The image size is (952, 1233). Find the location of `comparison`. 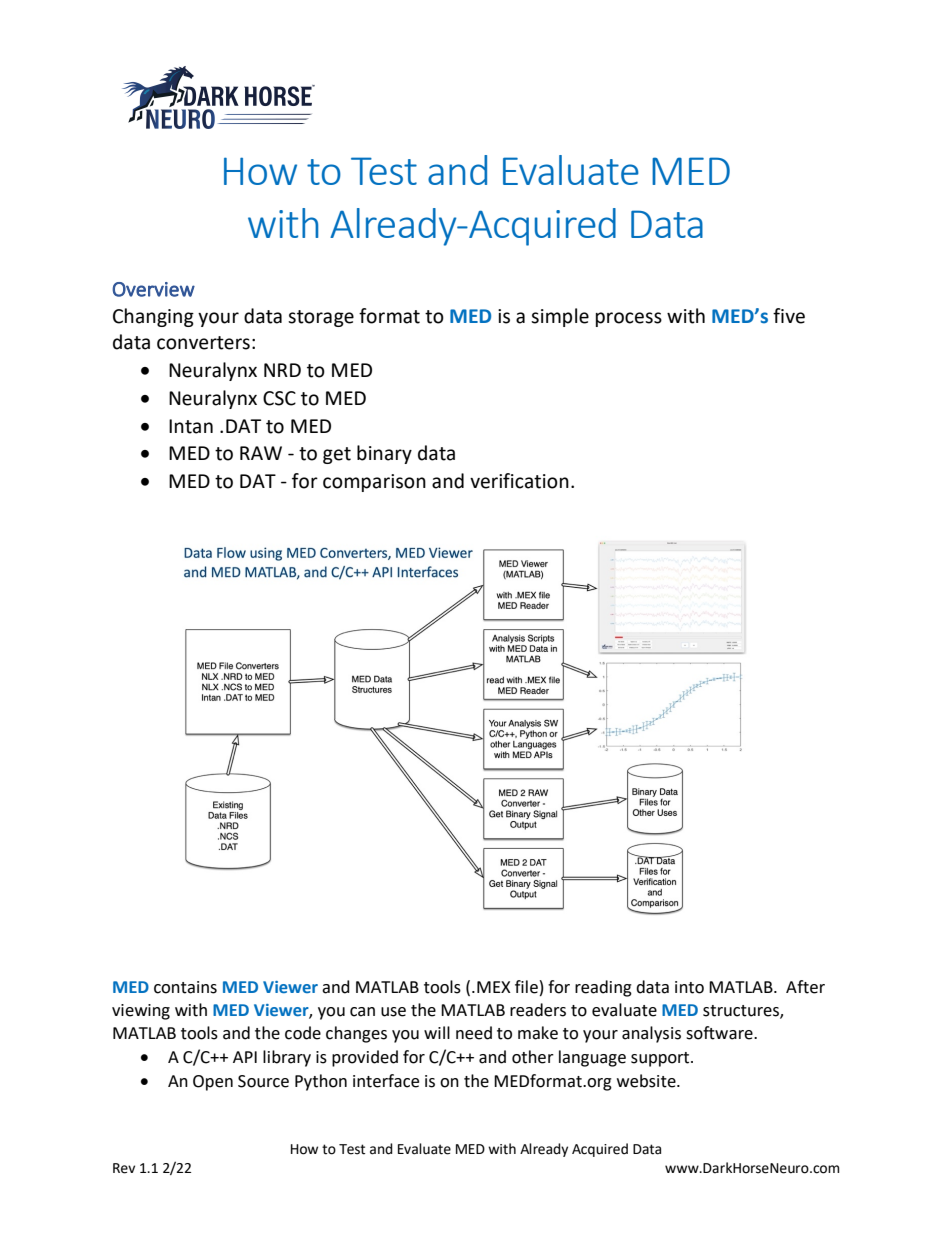

comparison is located at coordinates (374, 483).
